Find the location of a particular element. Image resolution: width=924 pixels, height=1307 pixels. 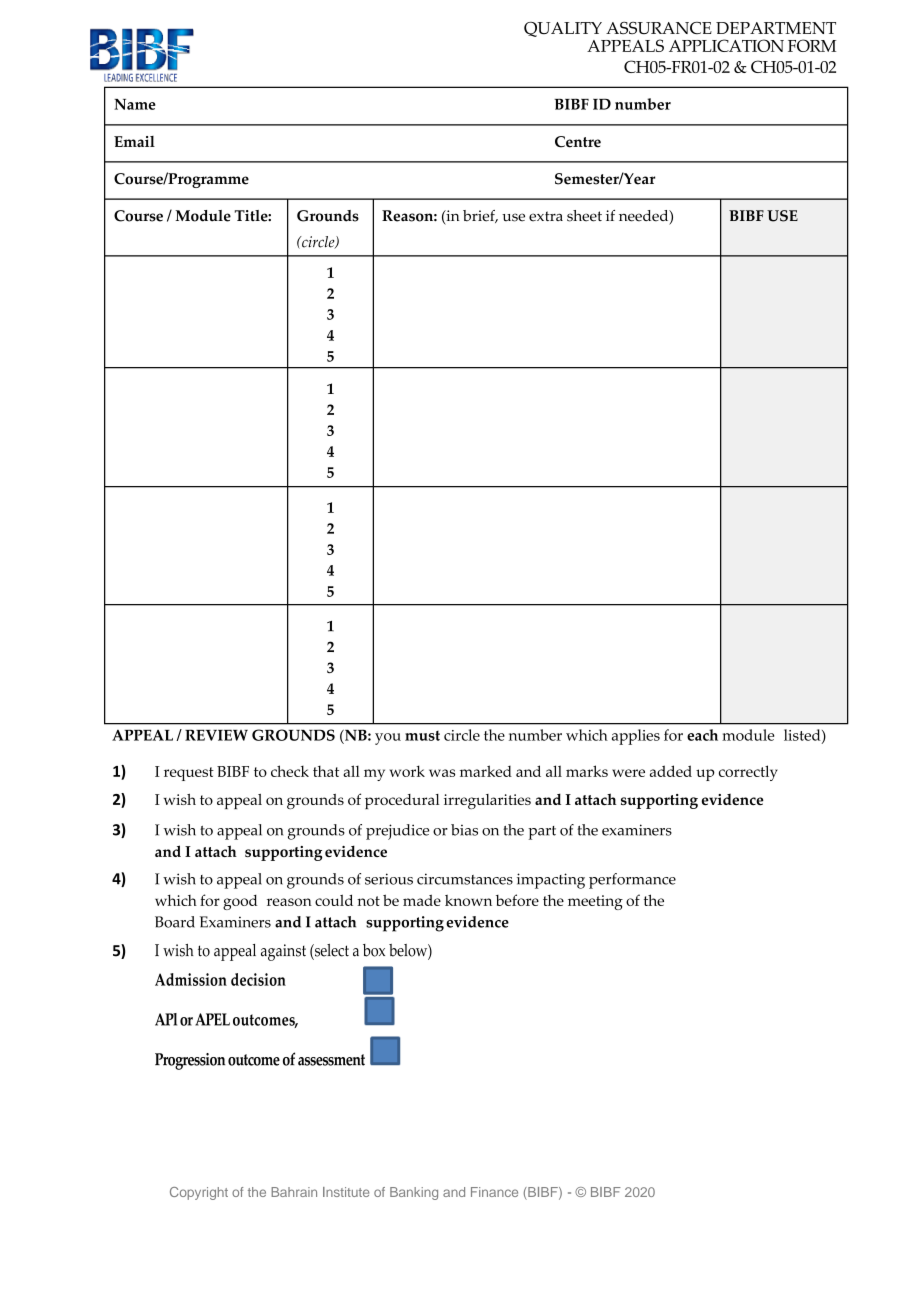

Email is located at coordinates (134, 141).
